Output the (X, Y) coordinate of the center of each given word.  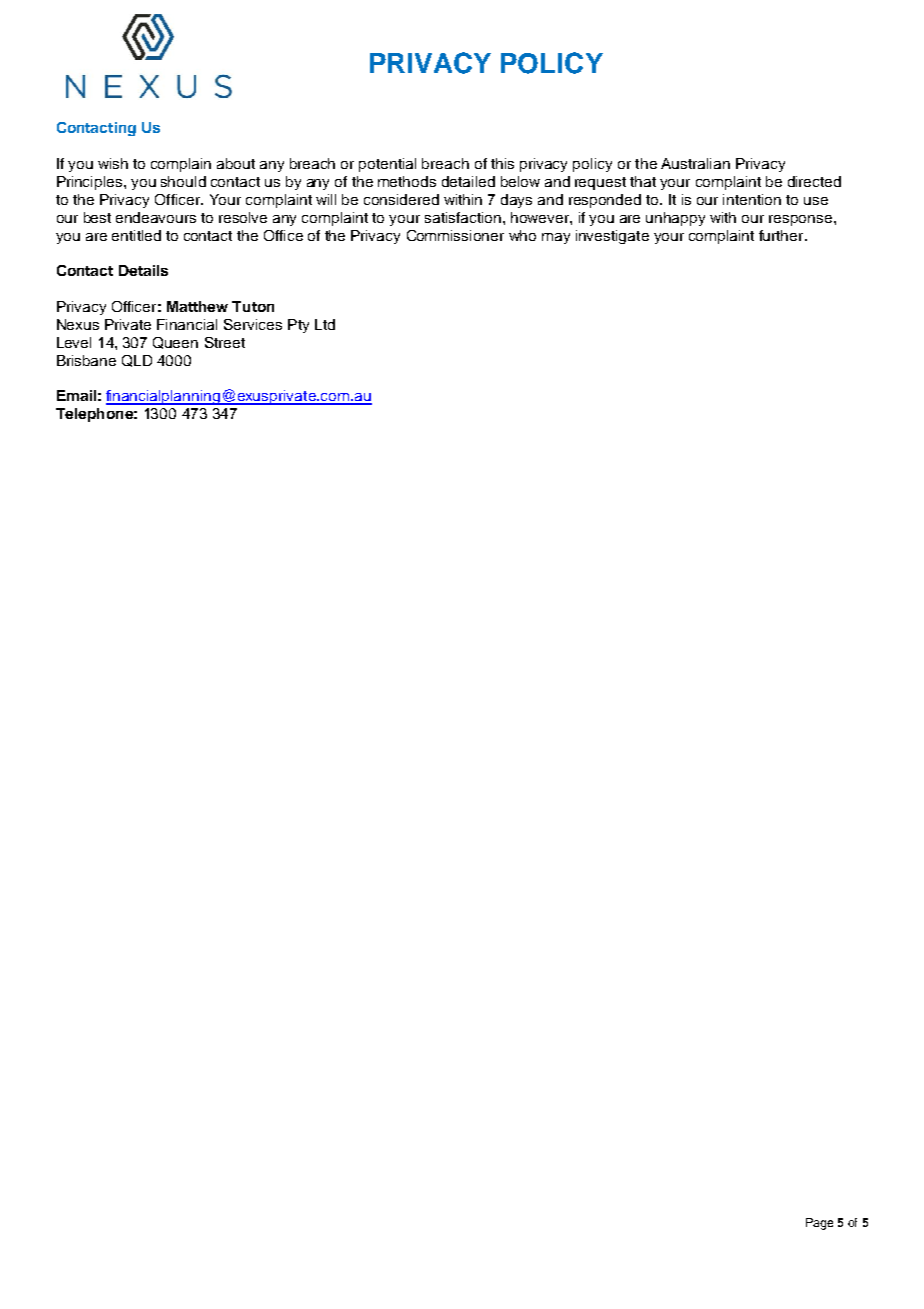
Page (819, 1224)
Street (225, 342)
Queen (175, 343)
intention (752, 199)
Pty (298, 326)
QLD (137, 361)
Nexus (78, 324)
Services (253, 324)
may (556, 238)
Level (74, 342)
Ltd (325, 324)
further (782, 235)
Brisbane (86, 360)
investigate (612, 237)
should (183, 181)
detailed (468, 181)
